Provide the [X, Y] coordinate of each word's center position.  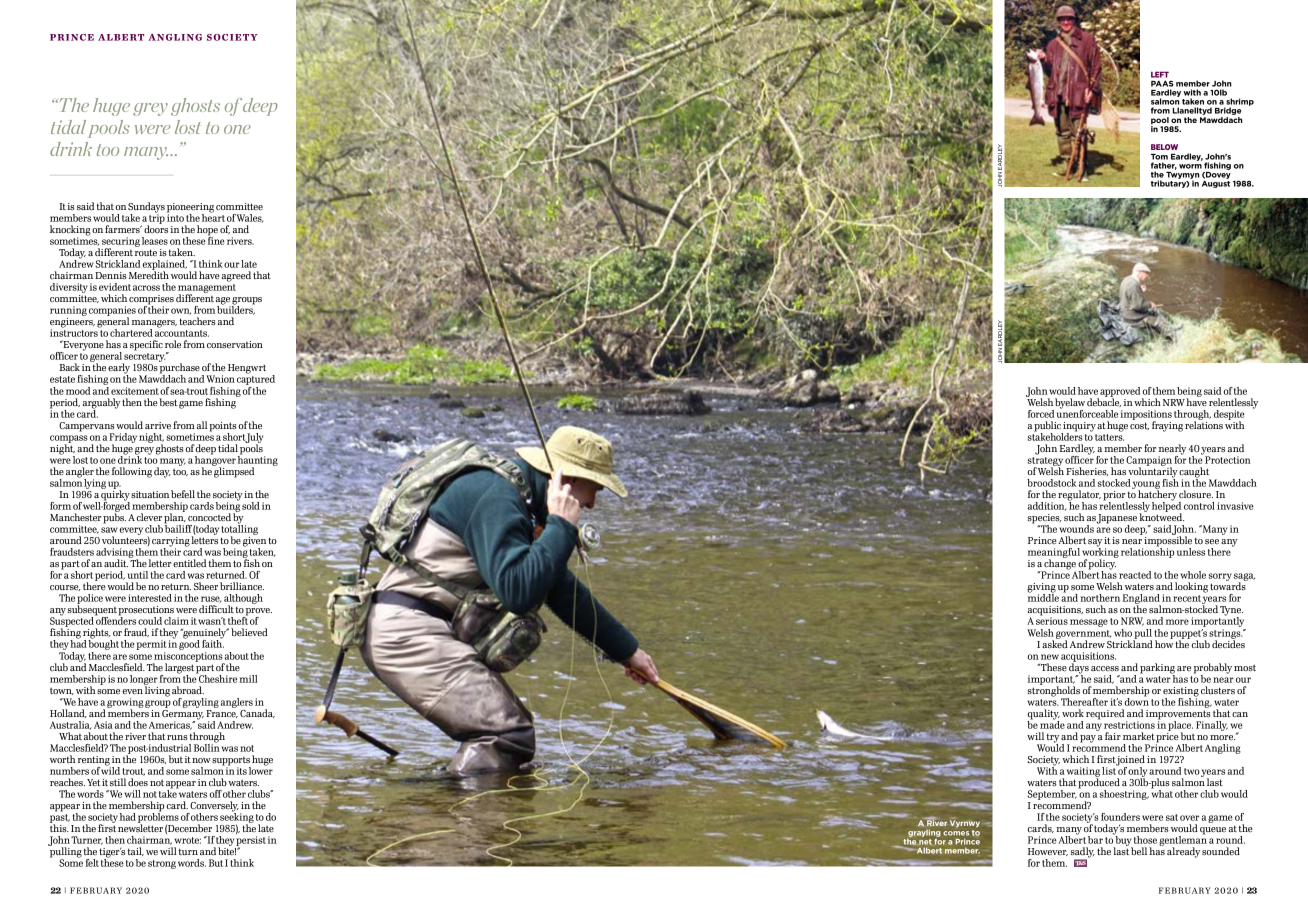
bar [1095, 840]
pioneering [190, 209]
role [173, 344]
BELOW [1164, 147]
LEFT [1160, 74]
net [925, 840]
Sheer [206, 586]
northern [1100, 598]
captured [256, 380]
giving [1041, 589]
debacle [1104, 401]
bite [227, 850]
